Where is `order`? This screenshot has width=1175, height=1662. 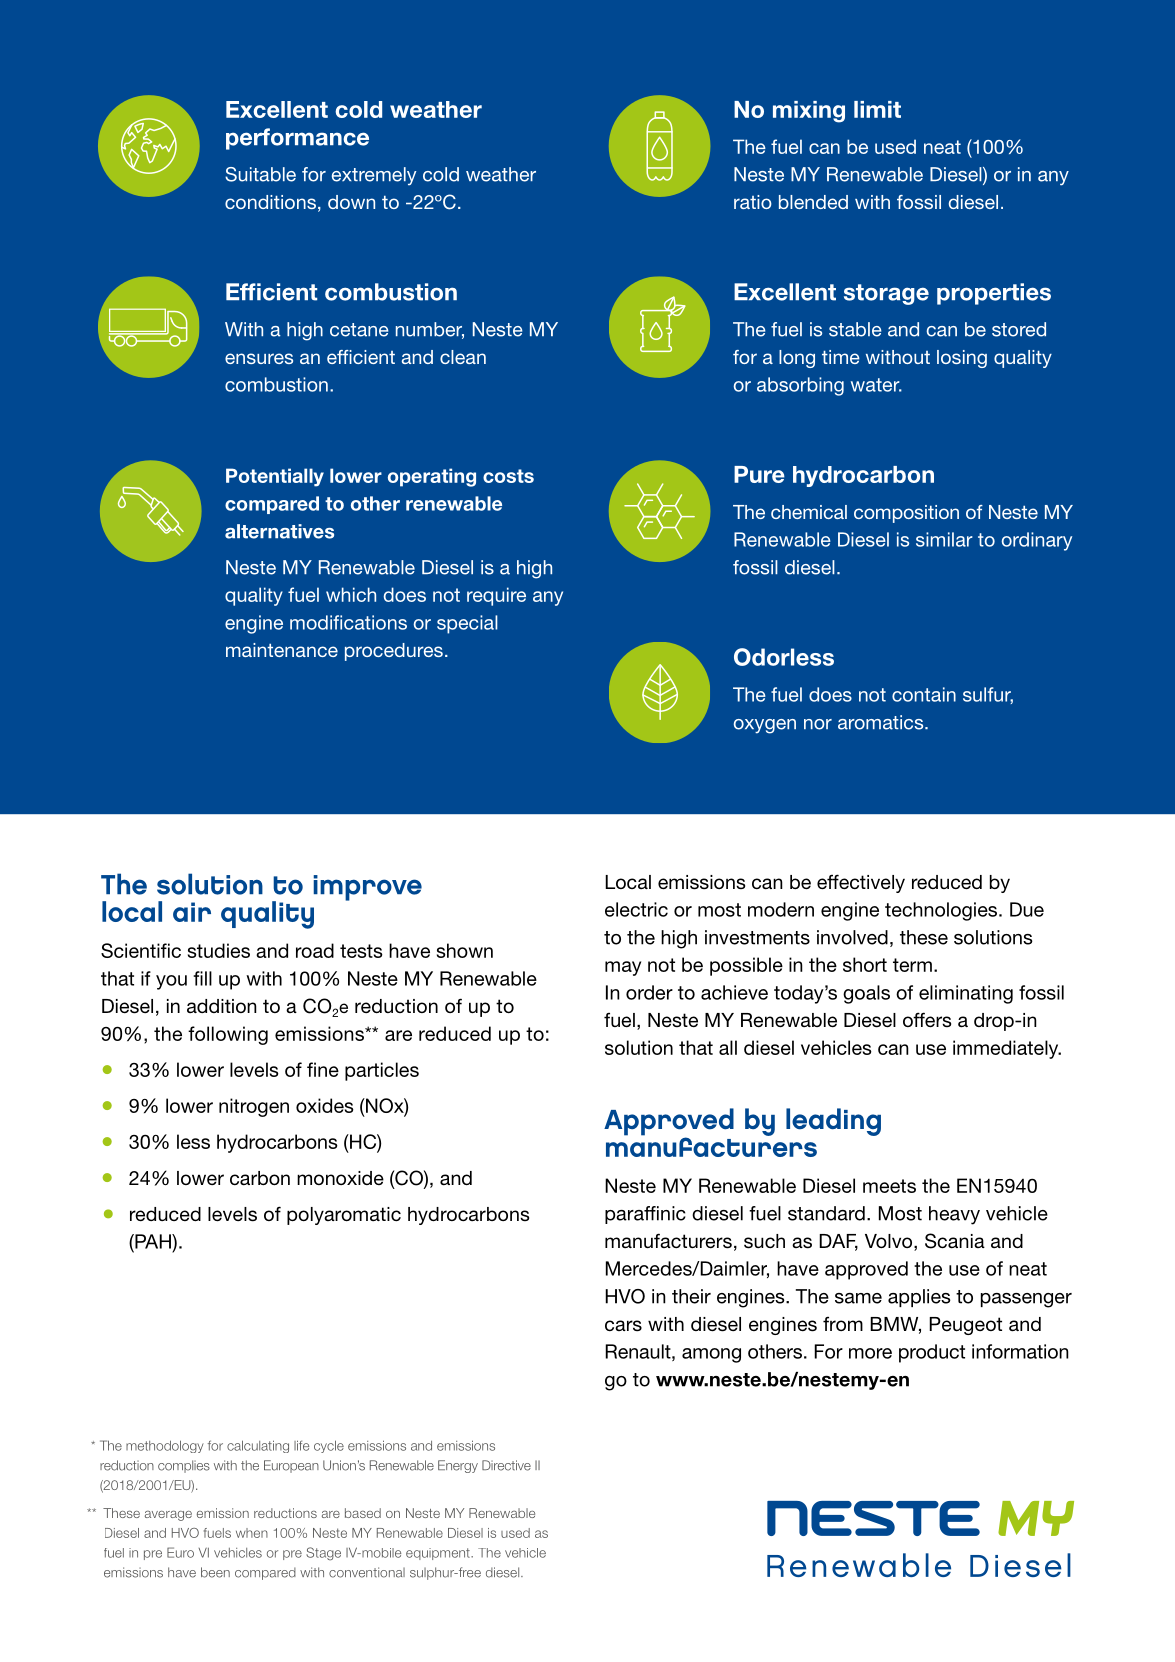 order is located at coordinates (649, 992).
